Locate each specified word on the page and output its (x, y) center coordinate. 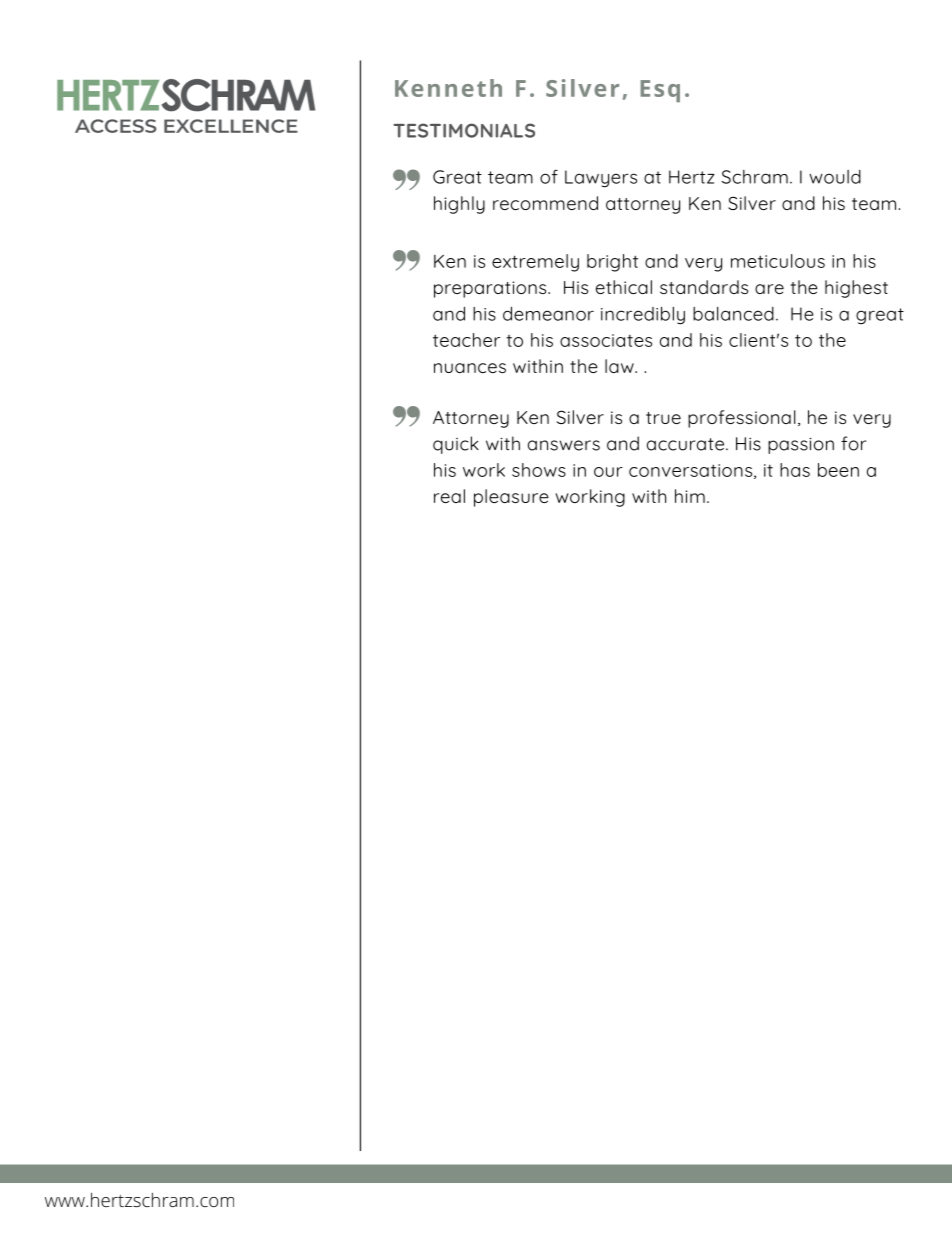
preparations (491, 289)
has (795, 470)
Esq (660, 91)
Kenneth (448, 88)
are (769, 289)
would (835, 177)
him (690, 496)
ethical (624, 287)
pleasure (511, 498)
